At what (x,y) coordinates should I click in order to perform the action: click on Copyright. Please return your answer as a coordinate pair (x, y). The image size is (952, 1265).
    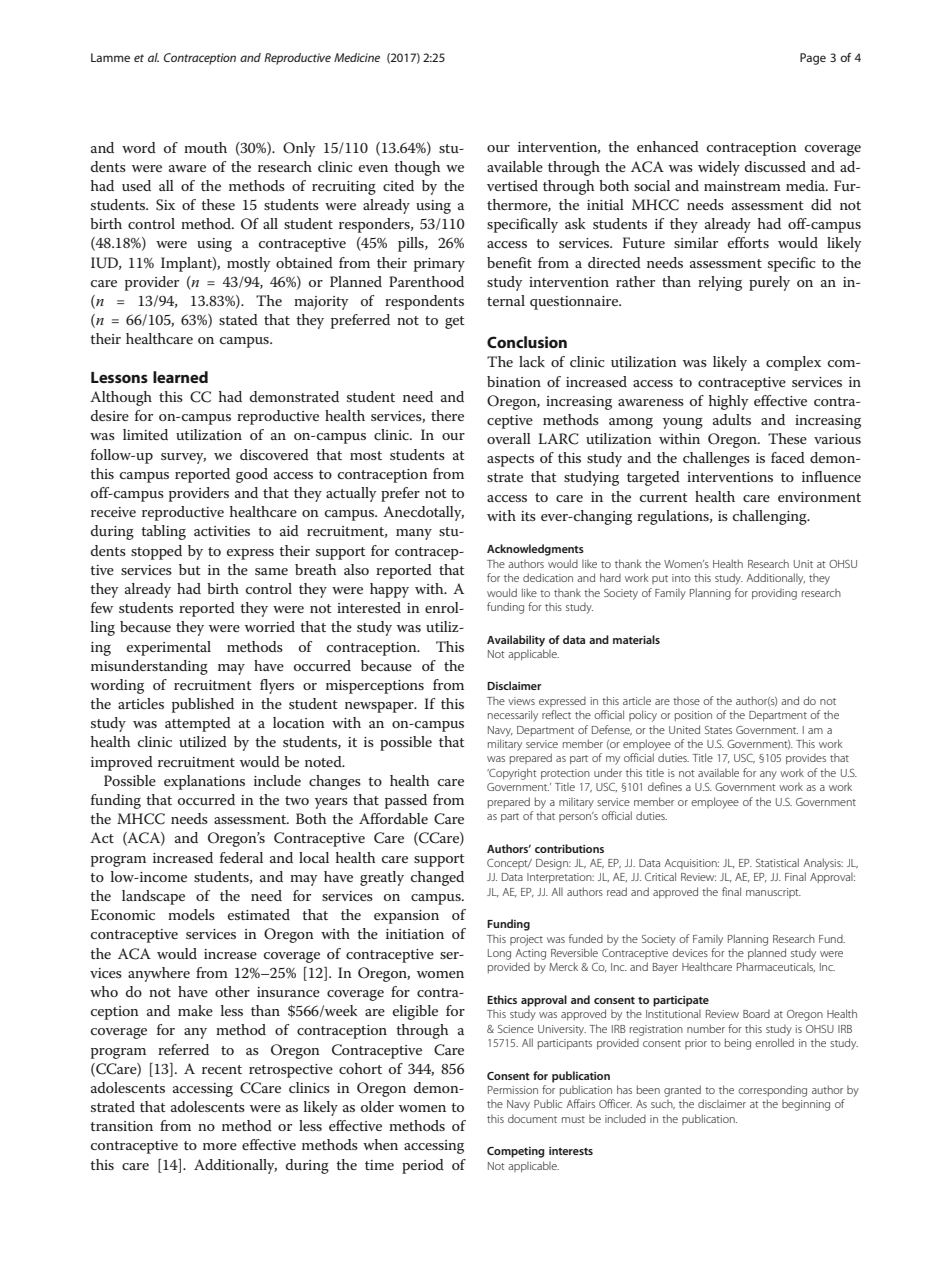
    Looking at the image, I should click on (512, 774).
